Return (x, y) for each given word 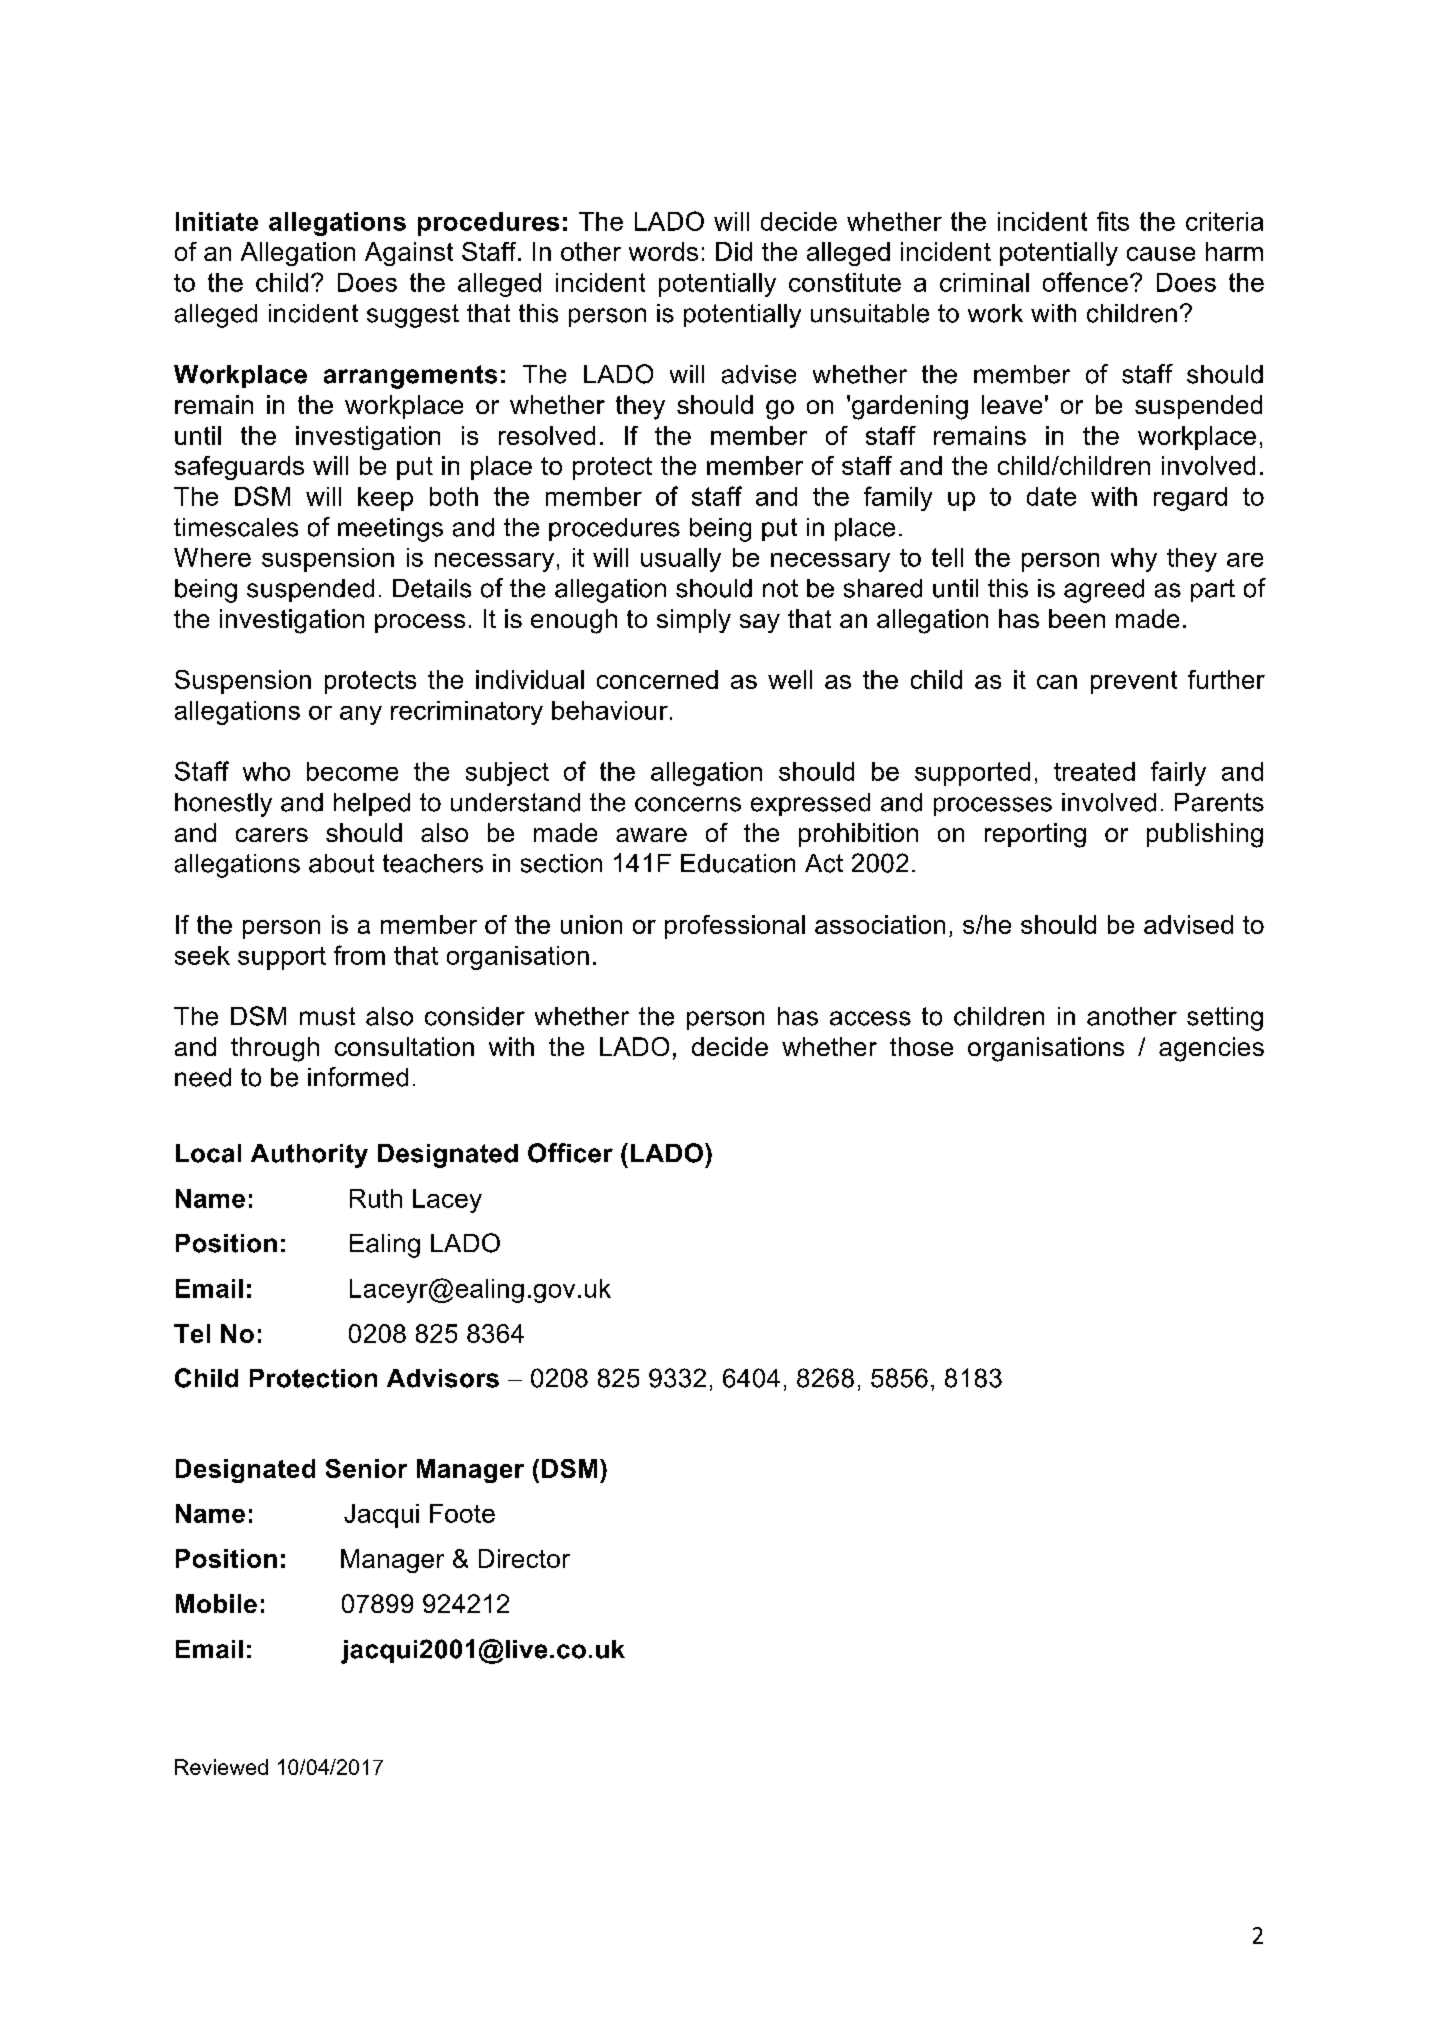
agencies (1211, 1049)
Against (409, 254)
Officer (570, 1153)
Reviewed (221, 1767)
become (352, 771)
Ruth (376, 1198)
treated (1094, 771)
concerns (688, 804)
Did (734, 251)
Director (524, 1558)
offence (1085, 282)
